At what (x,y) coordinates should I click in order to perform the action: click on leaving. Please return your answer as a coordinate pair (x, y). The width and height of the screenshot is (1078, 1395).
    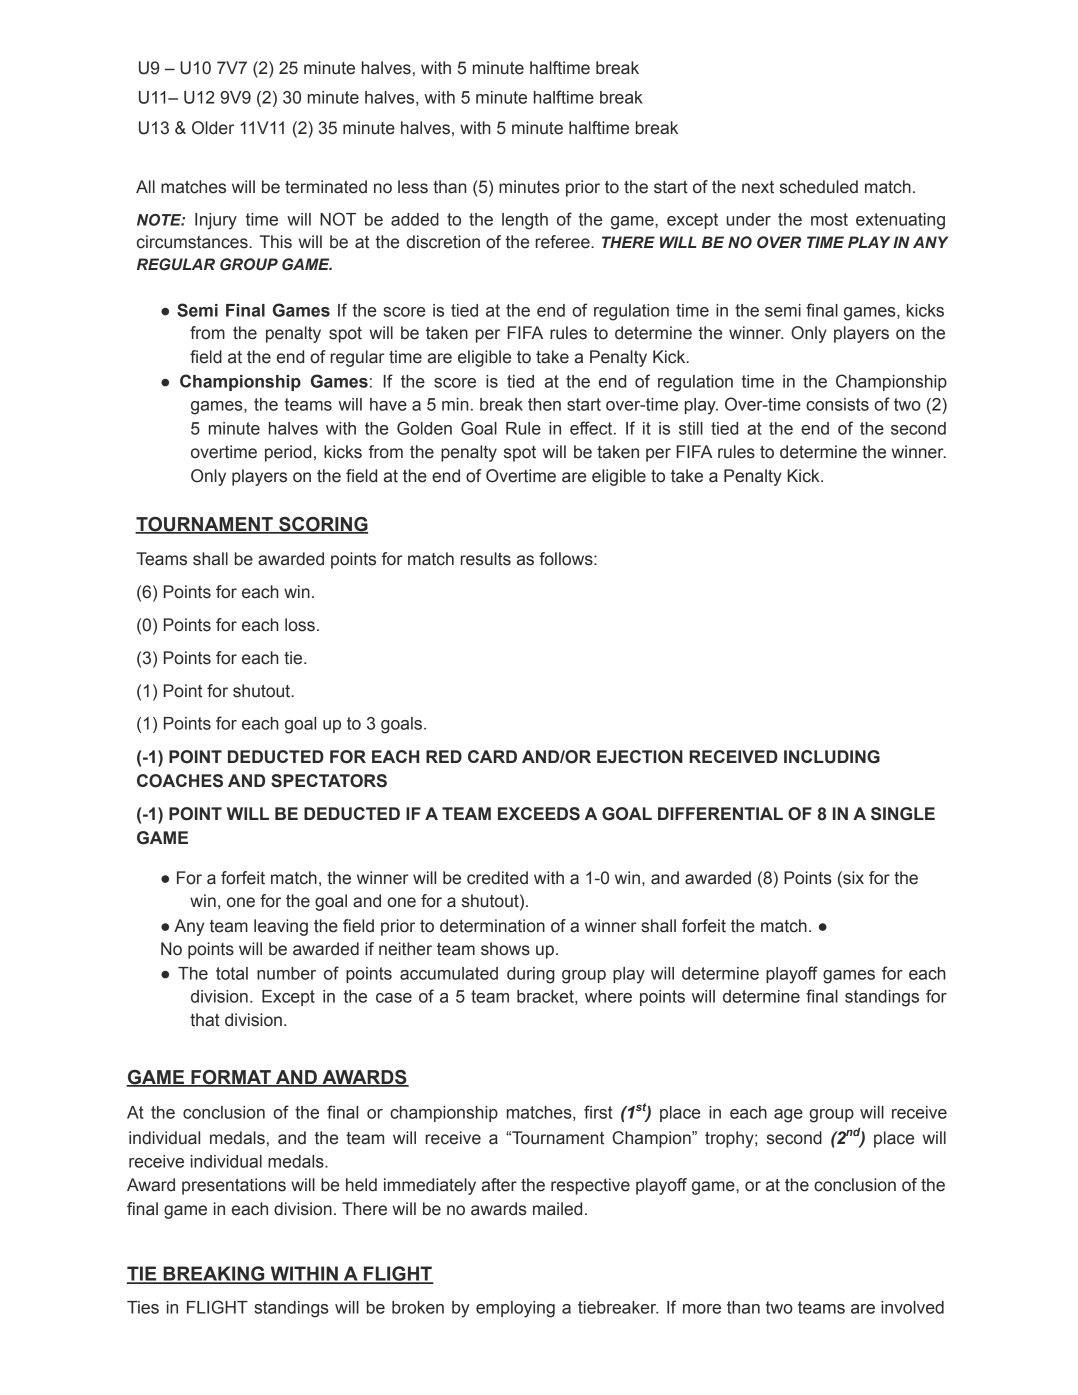
    Looking at the image, I should click on (281, 927).
